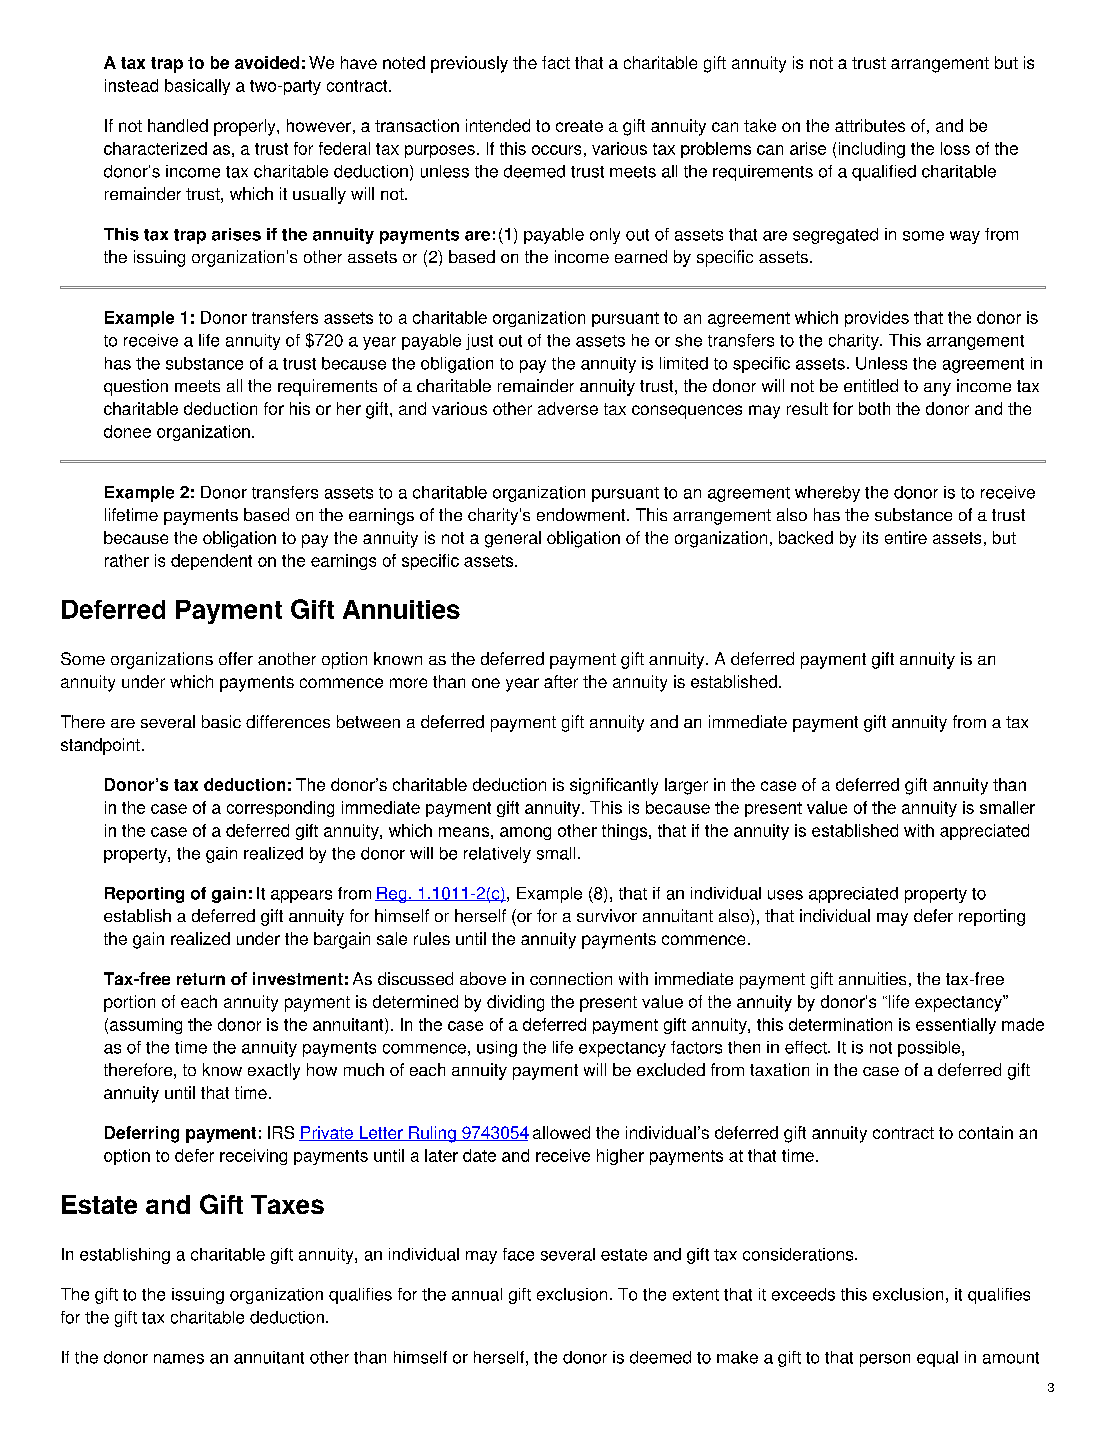 This image has height=1431, width=1106. Describe the element at coordinates (477, 1294) in the image. I see `annual` at that location.
